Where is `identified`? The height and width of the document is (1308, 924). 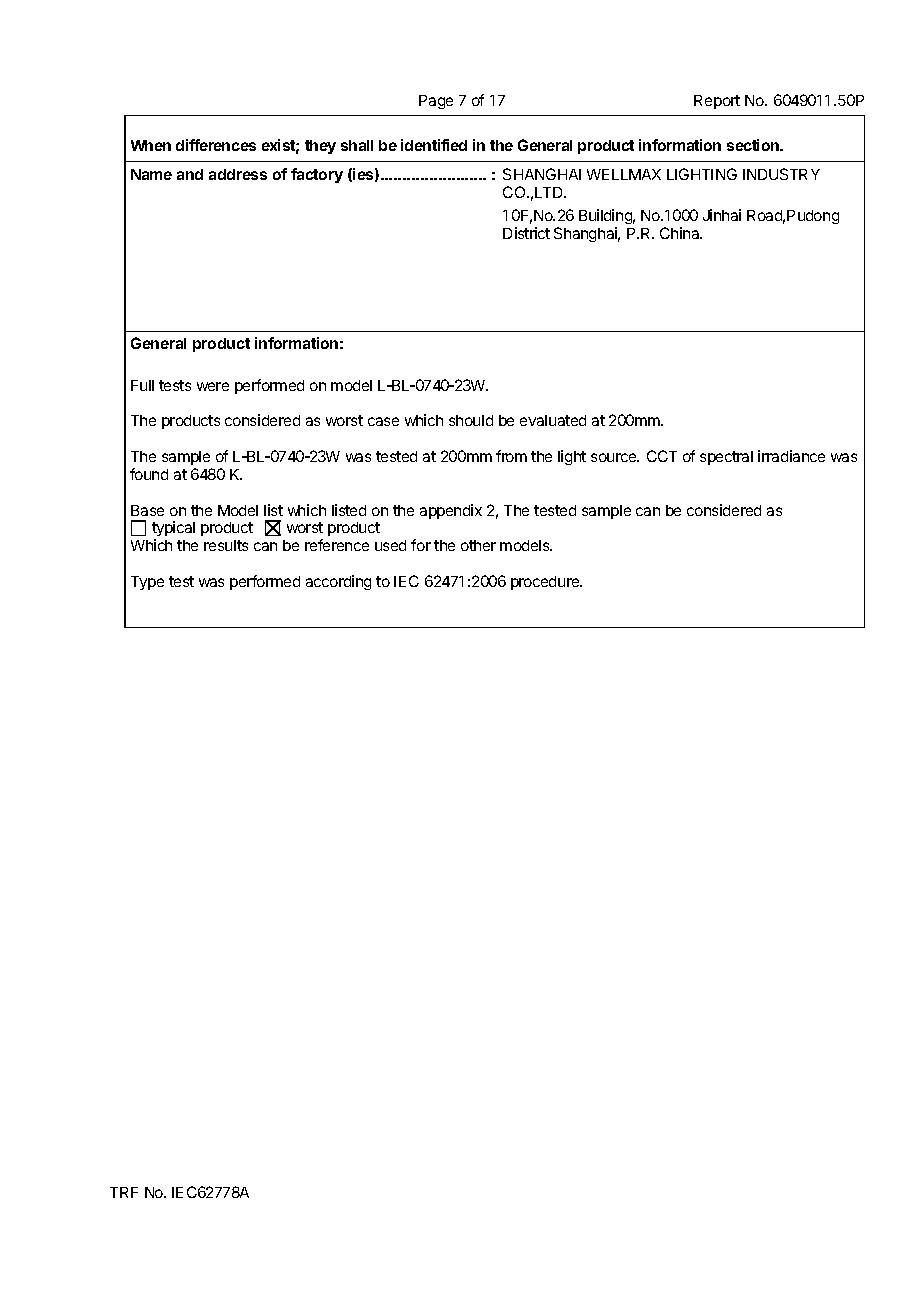
identified is located at coordinates (434, 145).
